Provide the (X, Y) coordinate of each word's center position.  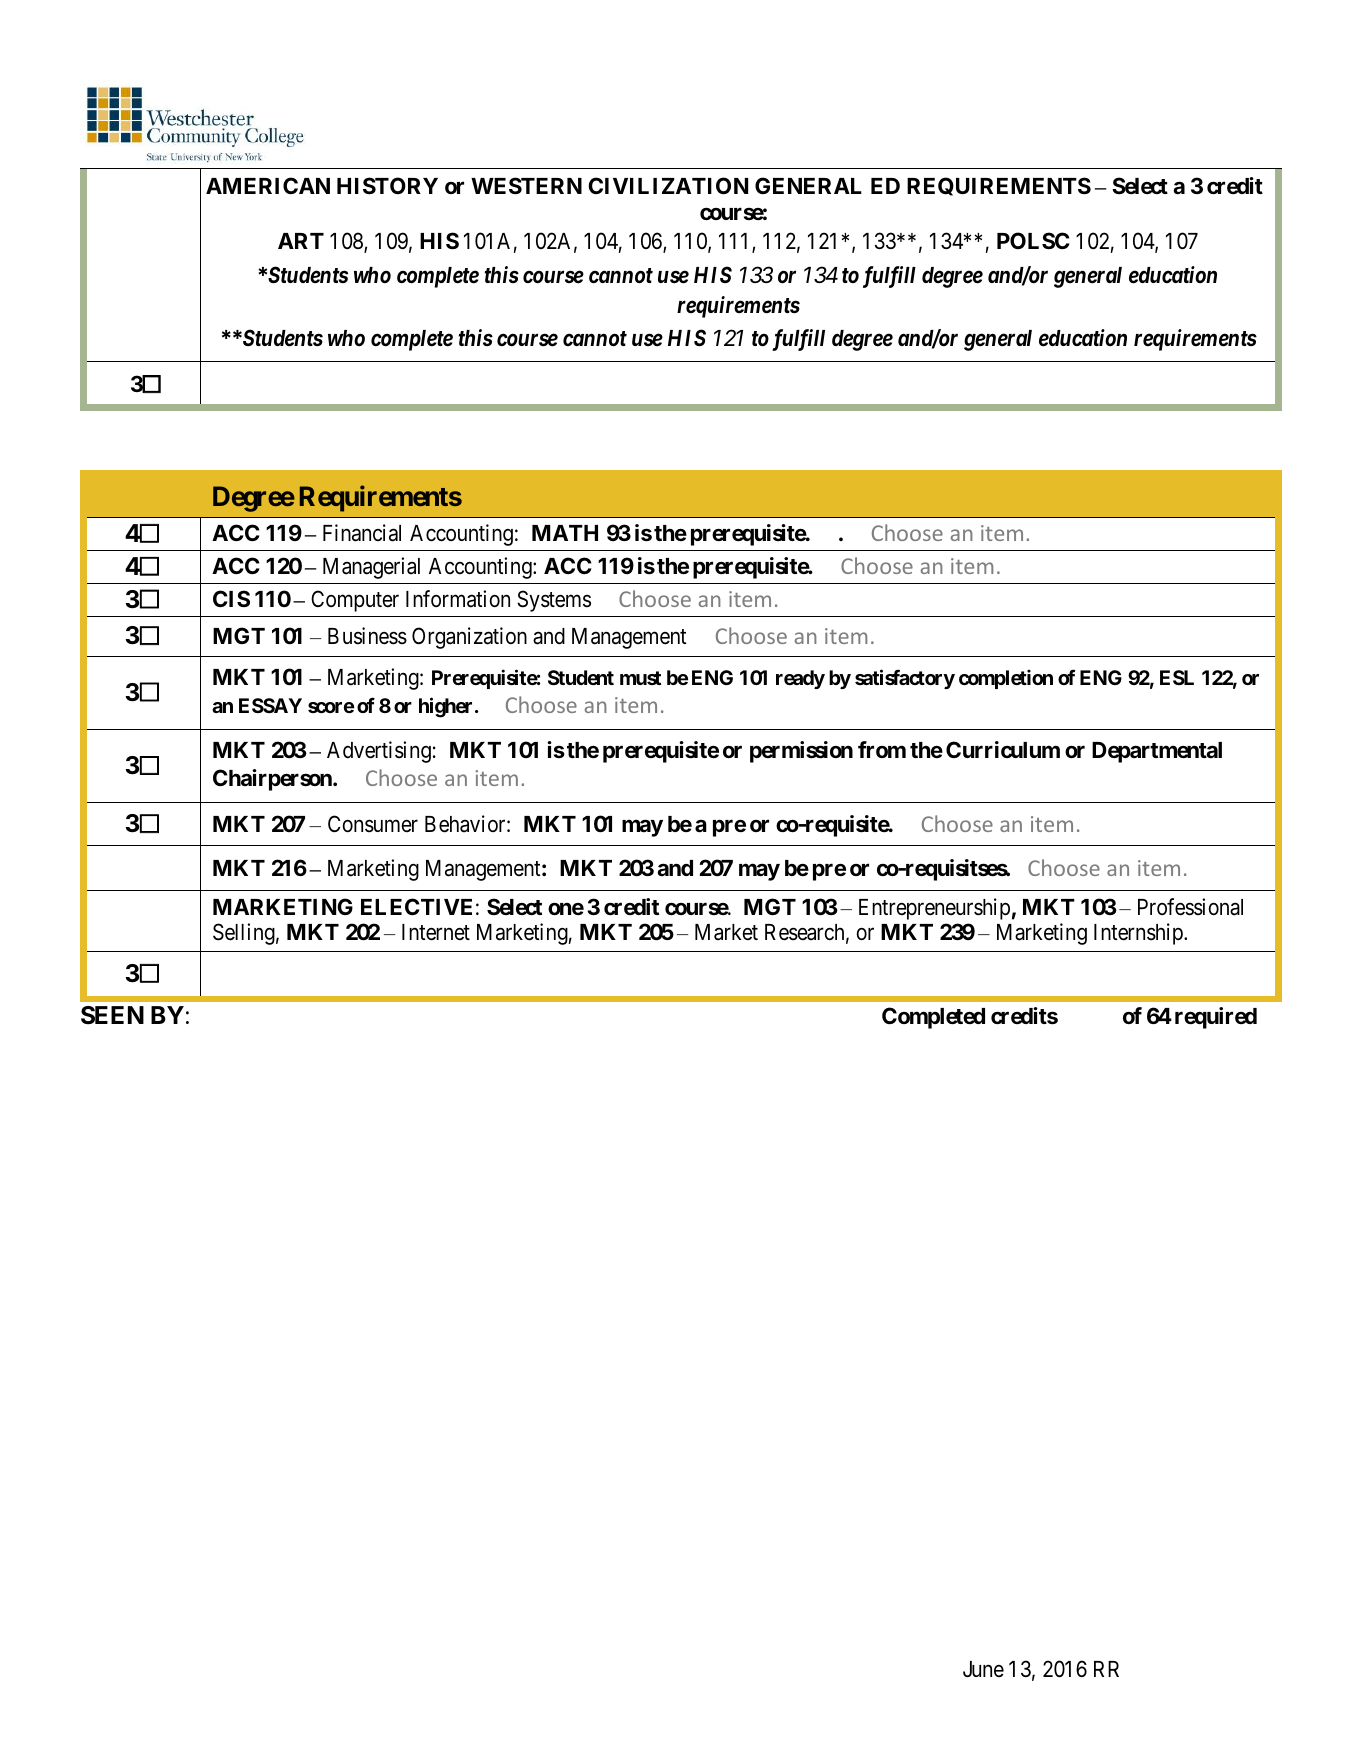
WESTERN (526, 186)
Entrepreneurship (934, 909)
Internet (436, 932)
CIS (231, 598)
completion (1006, 679)
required (1216, 1018)
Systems (554, 601)
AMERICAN (268, 185)
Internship (1139, 934)
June (983, 1669)
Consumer (373, 824)
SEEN (112, 1015)
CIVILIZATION (668, 186)
